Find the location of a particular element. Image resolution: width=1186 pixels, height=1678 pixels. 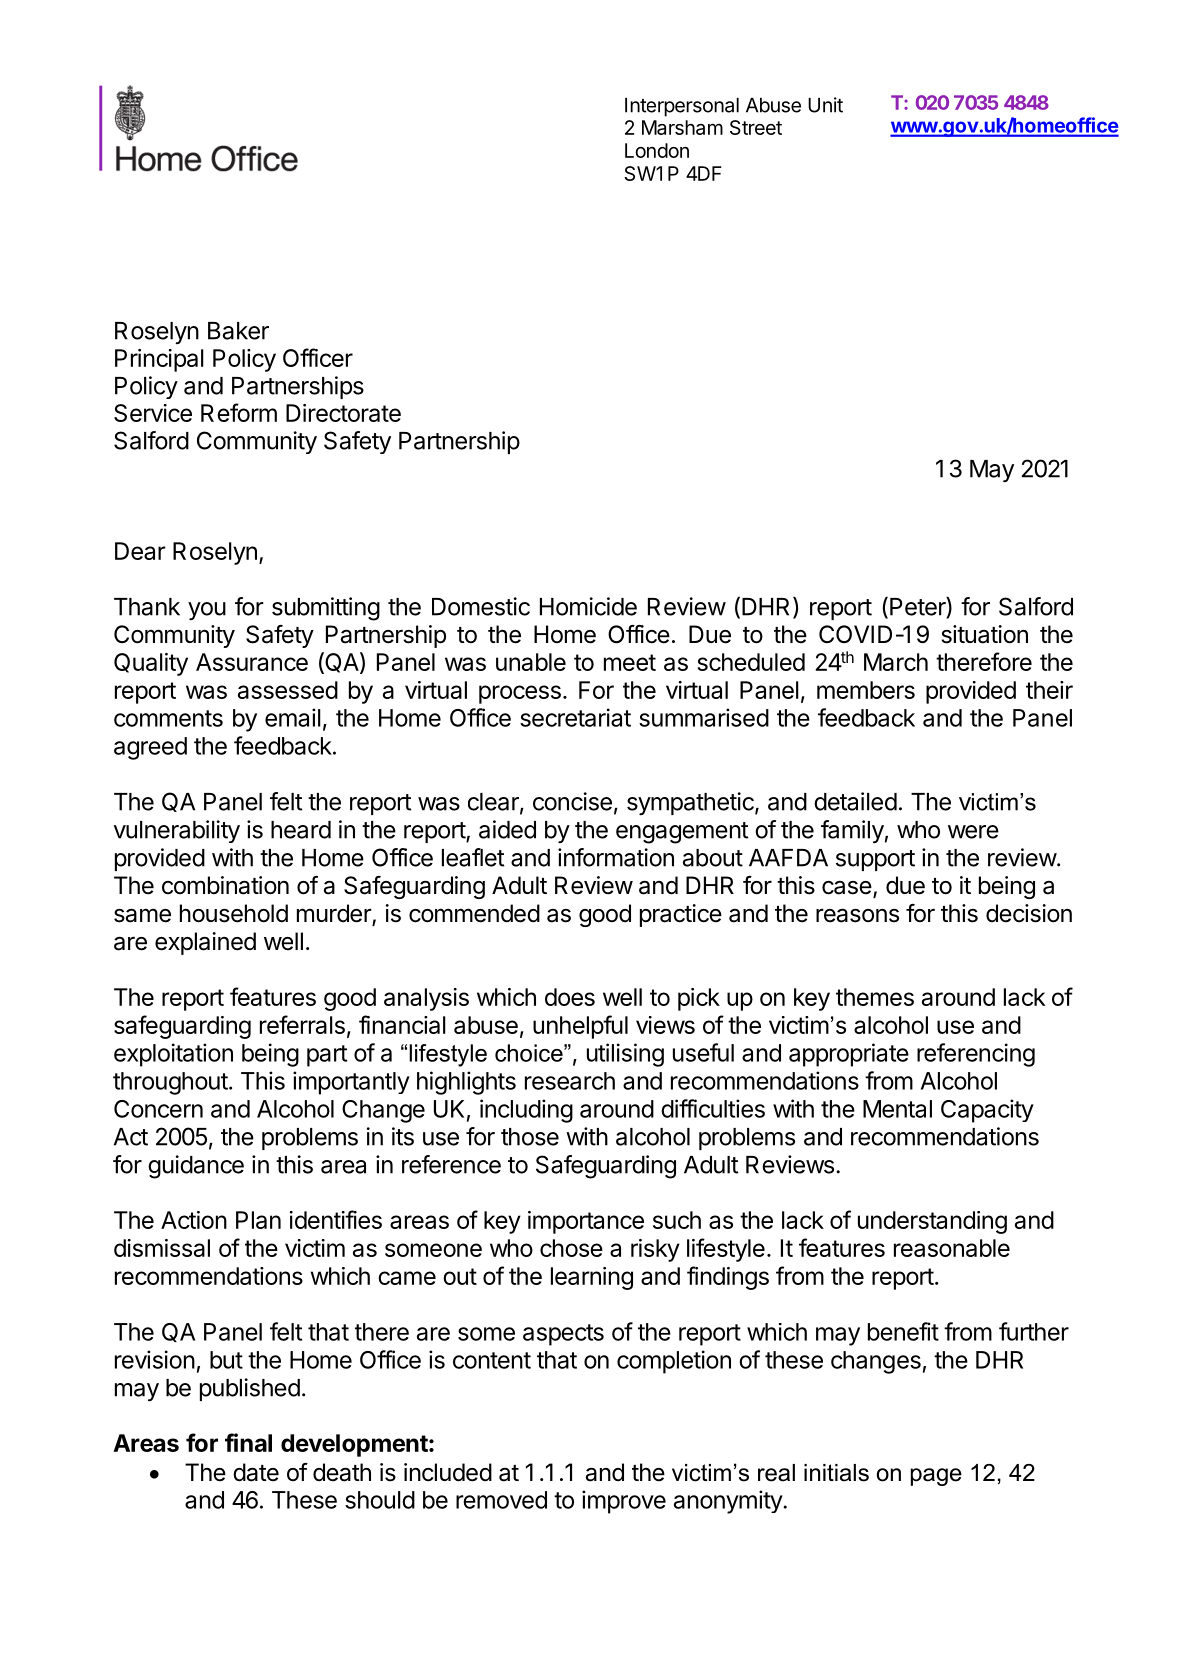

Baker is located at coordinates (238, 331).
